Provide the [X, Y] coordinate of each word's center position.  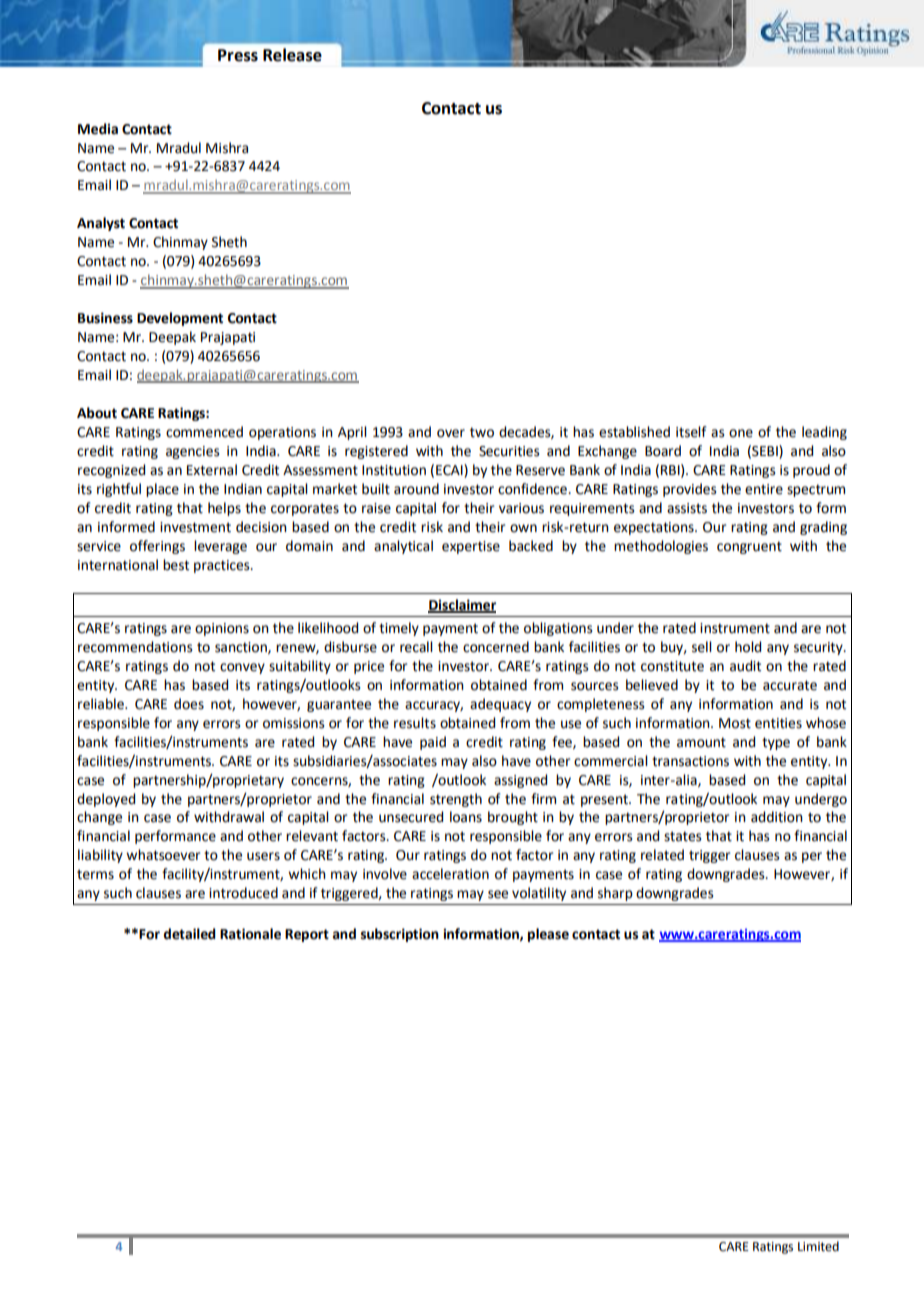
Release [292, 55]
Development [180, 319]
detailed [189, 934]
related [662, 855]
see [498, 894]
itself [691, 432]
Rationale [250, 934]
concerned [496, 647]
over [451, 433]
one [741, 433]
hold [748, 647]
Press [238, 55]
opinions [222, 629]
